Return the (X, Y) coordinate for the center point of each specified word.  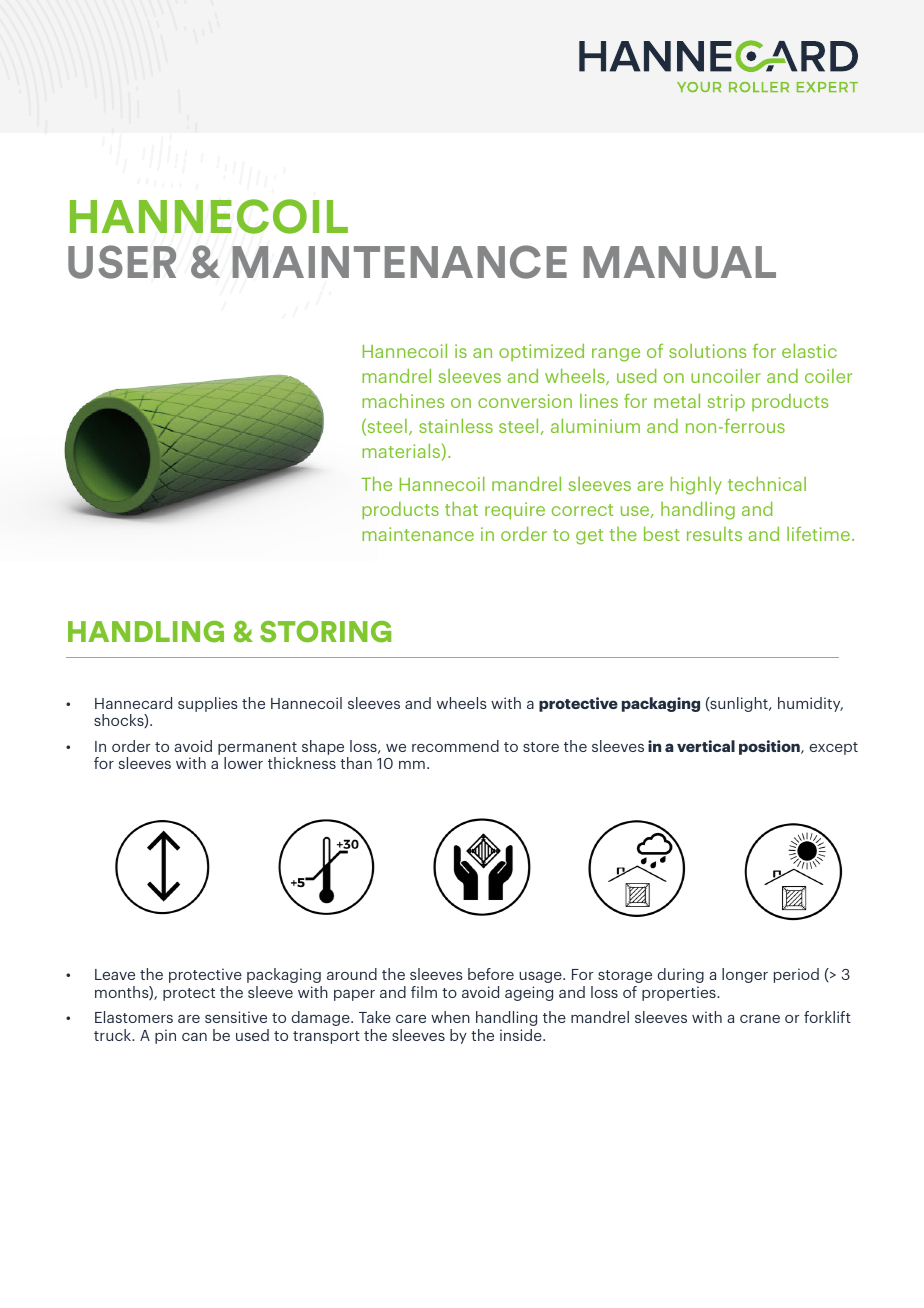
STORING (325, 632)
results (714, 534)
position (770, 747)
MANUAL (680, 262)
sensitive (236, 1017)
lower (243, 763)
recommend (455, 746)
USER (122, 262)
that (461, 508)
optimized (541, 352)
